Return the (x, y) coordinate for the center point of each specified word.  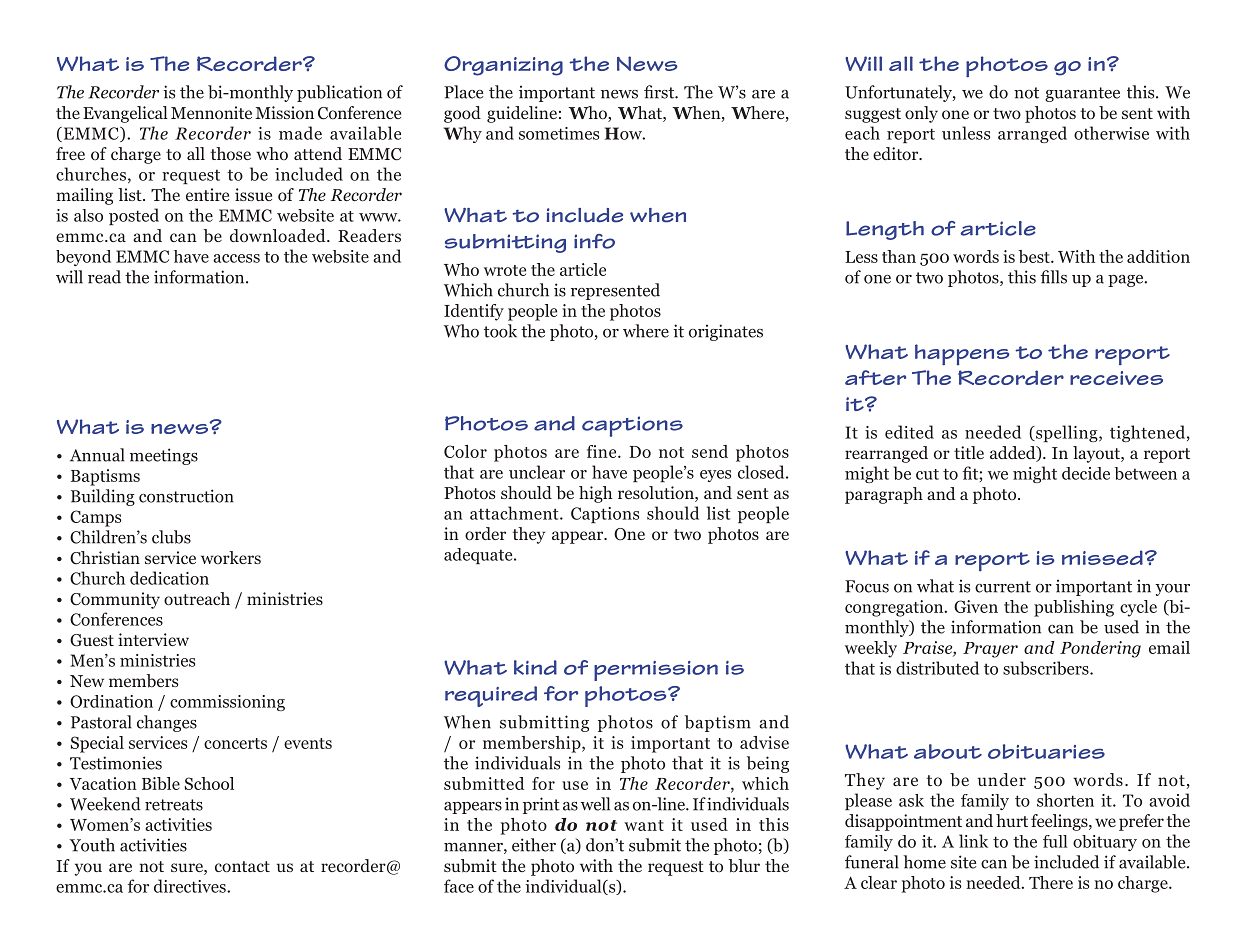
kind (535, 667)
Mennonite (211, 112)
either (534, 845)
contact (242, 867)
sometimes (559, 133)
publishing (1074, 608)
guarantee (1082, 94)
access (236, 258)
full (1055, 841)
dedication (169, 578)
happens (962, 354)
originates (726, 332)
